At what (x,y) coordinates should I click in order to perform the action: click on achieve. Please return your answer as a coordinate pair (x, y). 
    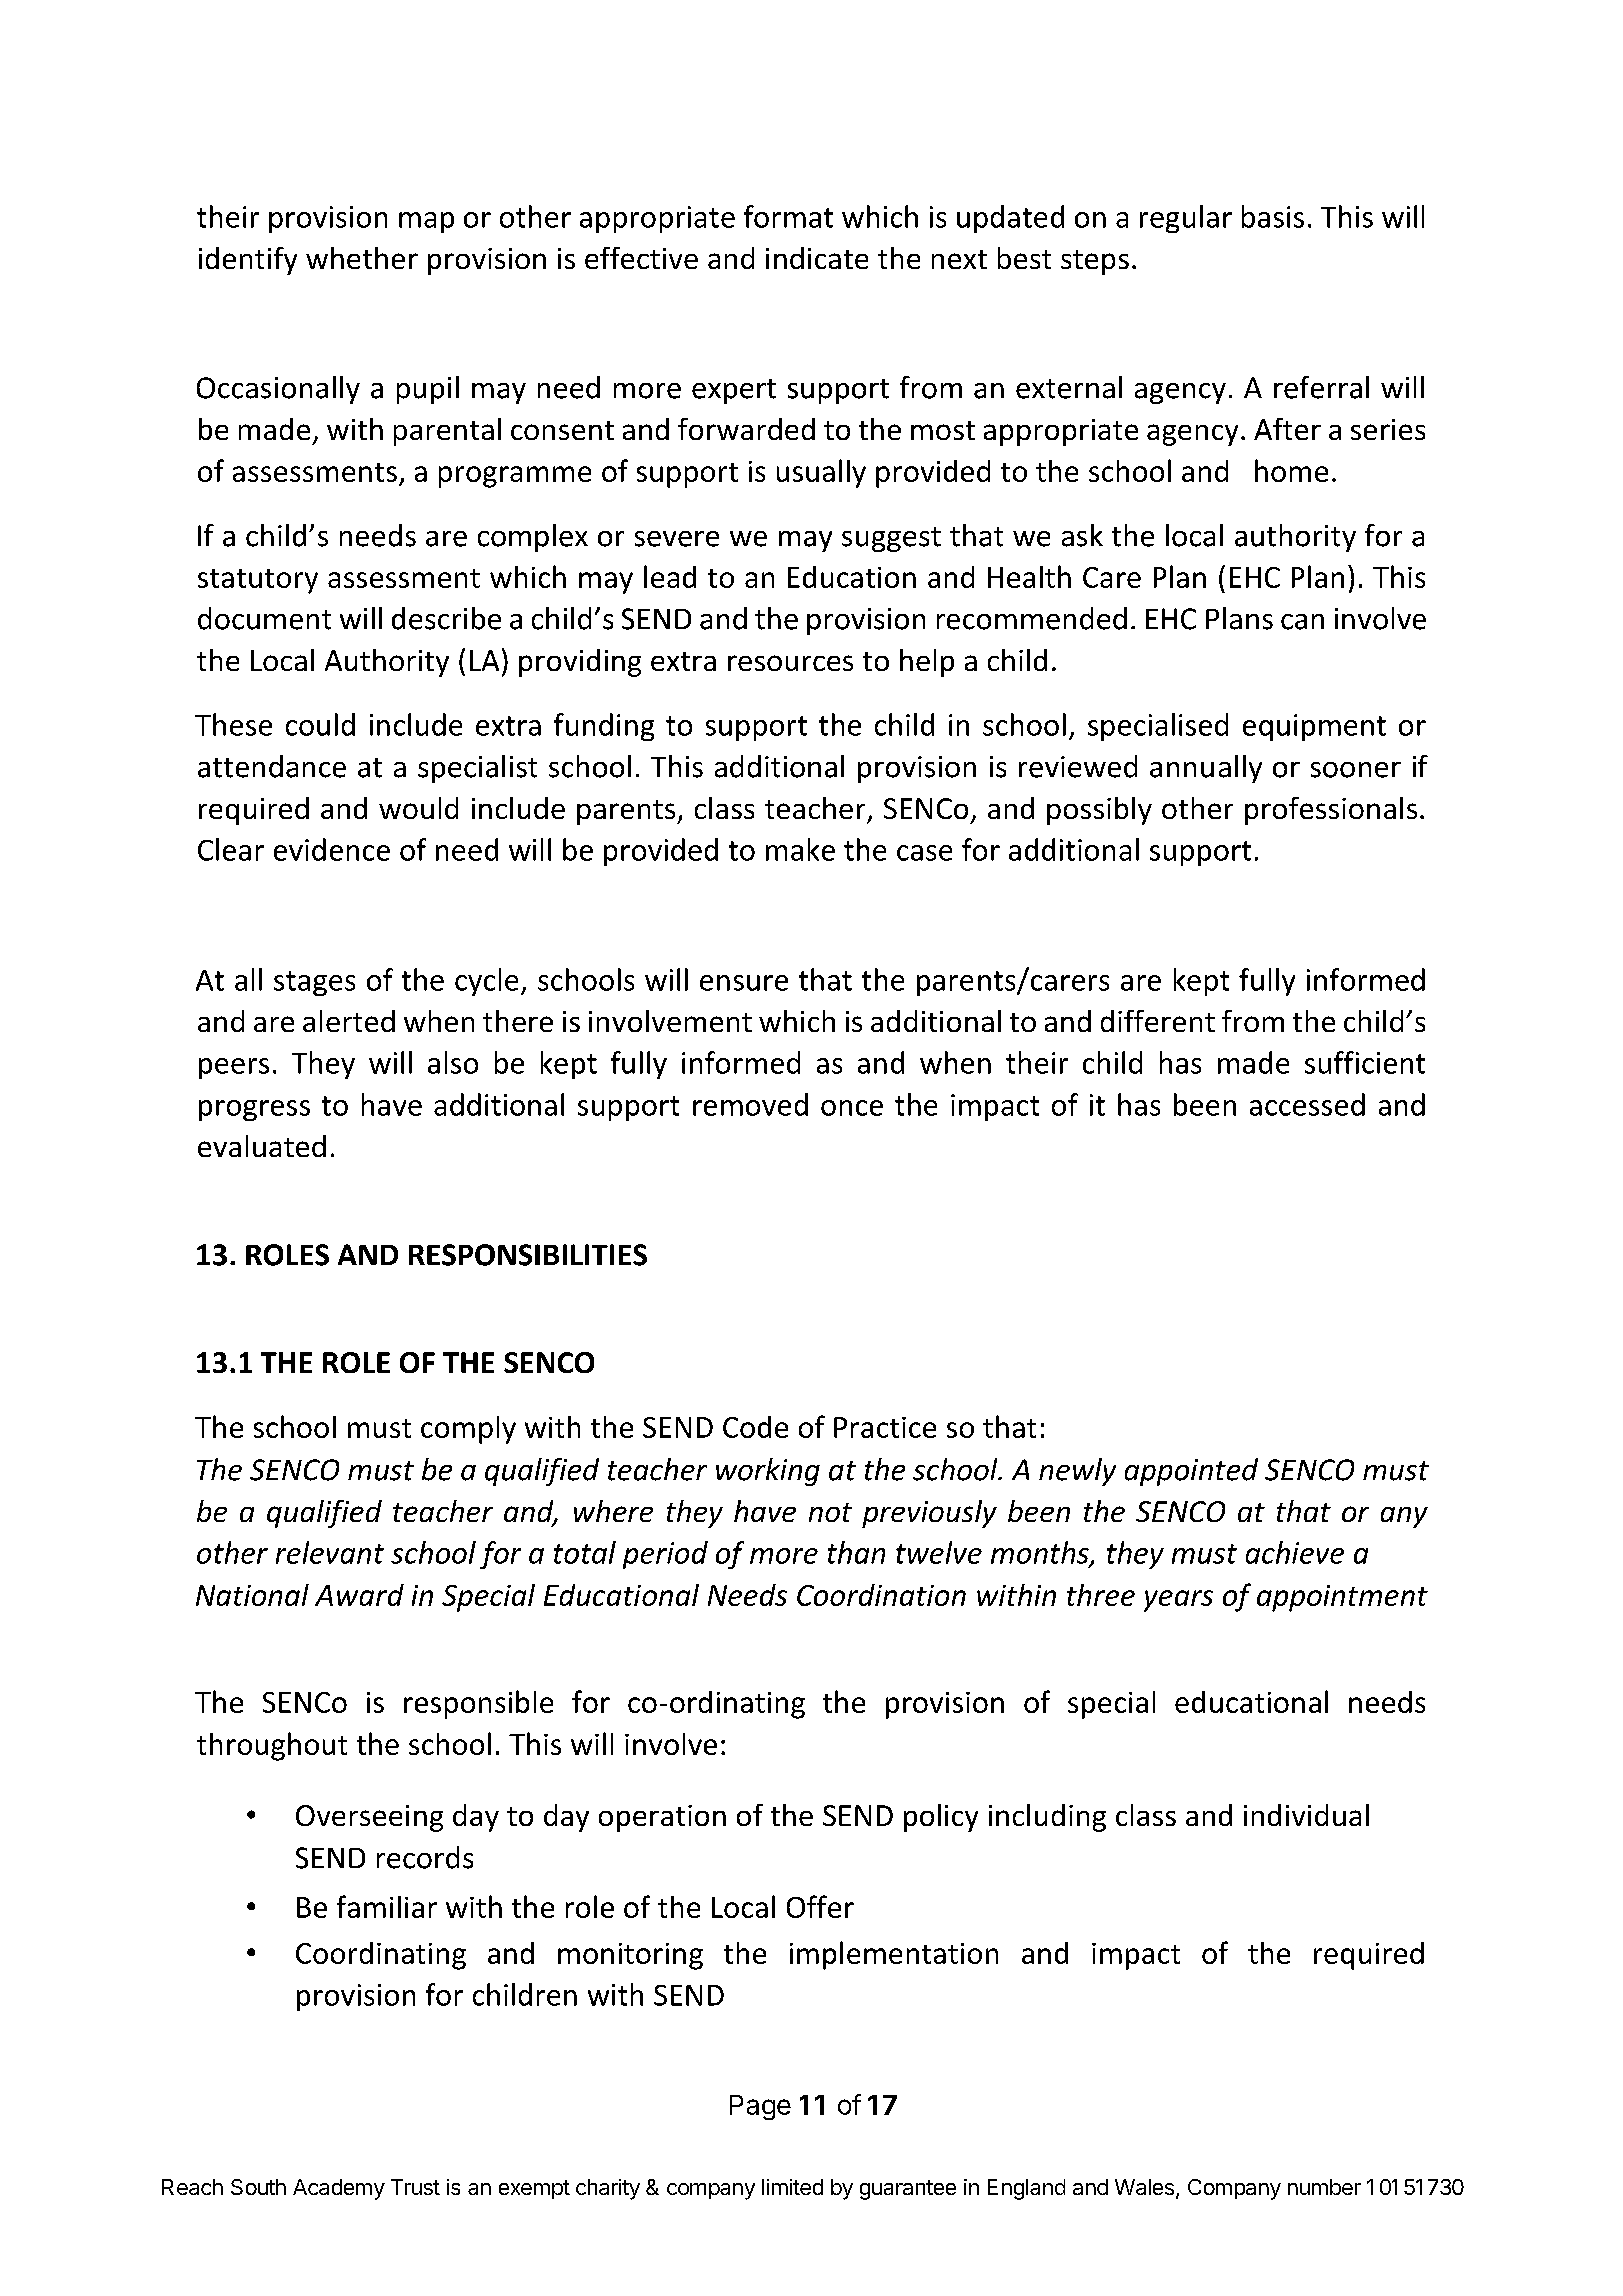
    Looking at the image, I should click on (1295, 1552).
